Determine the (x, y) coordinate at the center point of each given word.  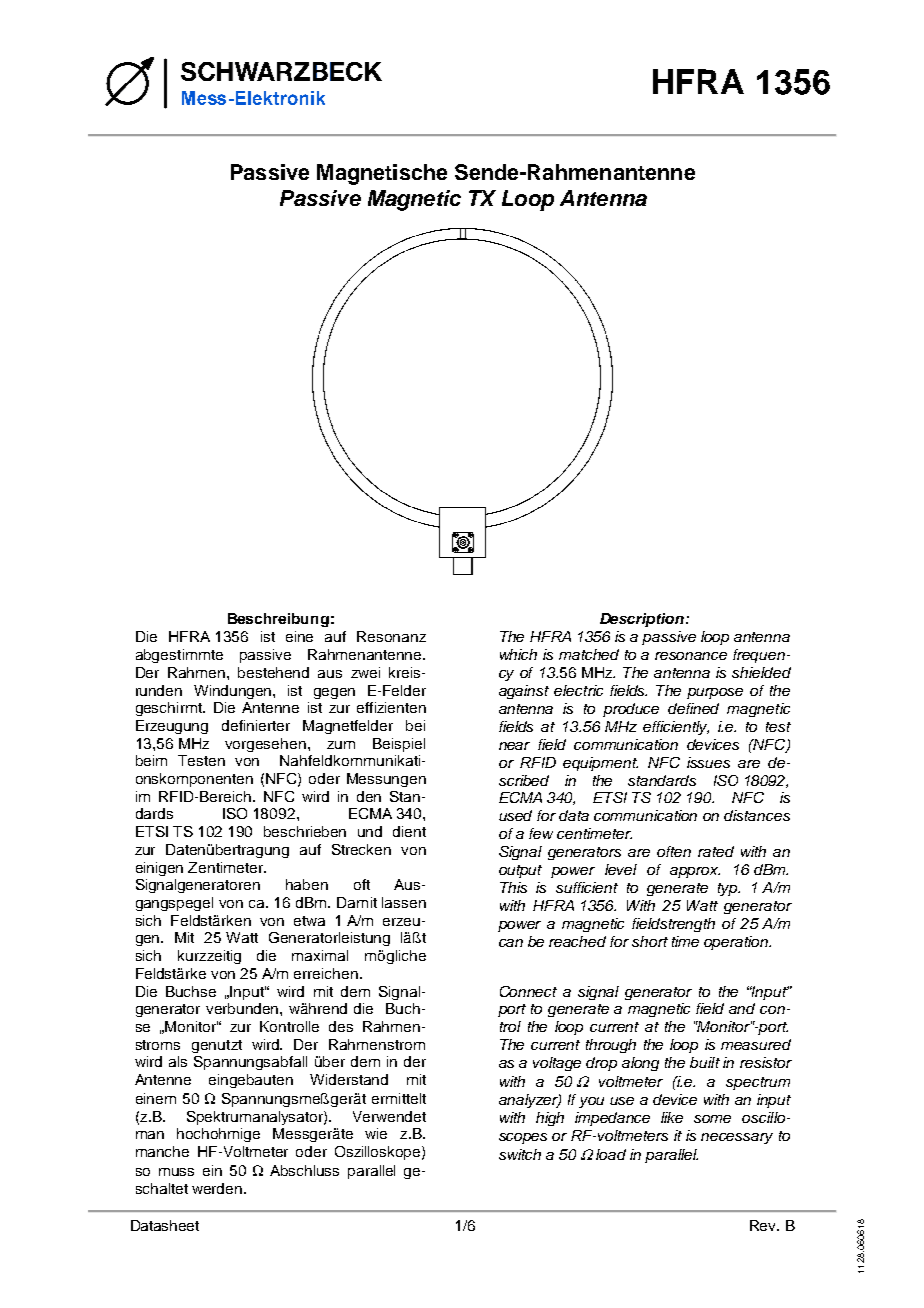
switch (520, 1154)
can (511, 943)
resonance (691, 656)
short (650, 941)
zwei (365, 672)
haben (307, 884)
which (518, 654)
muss (176, 1172)
